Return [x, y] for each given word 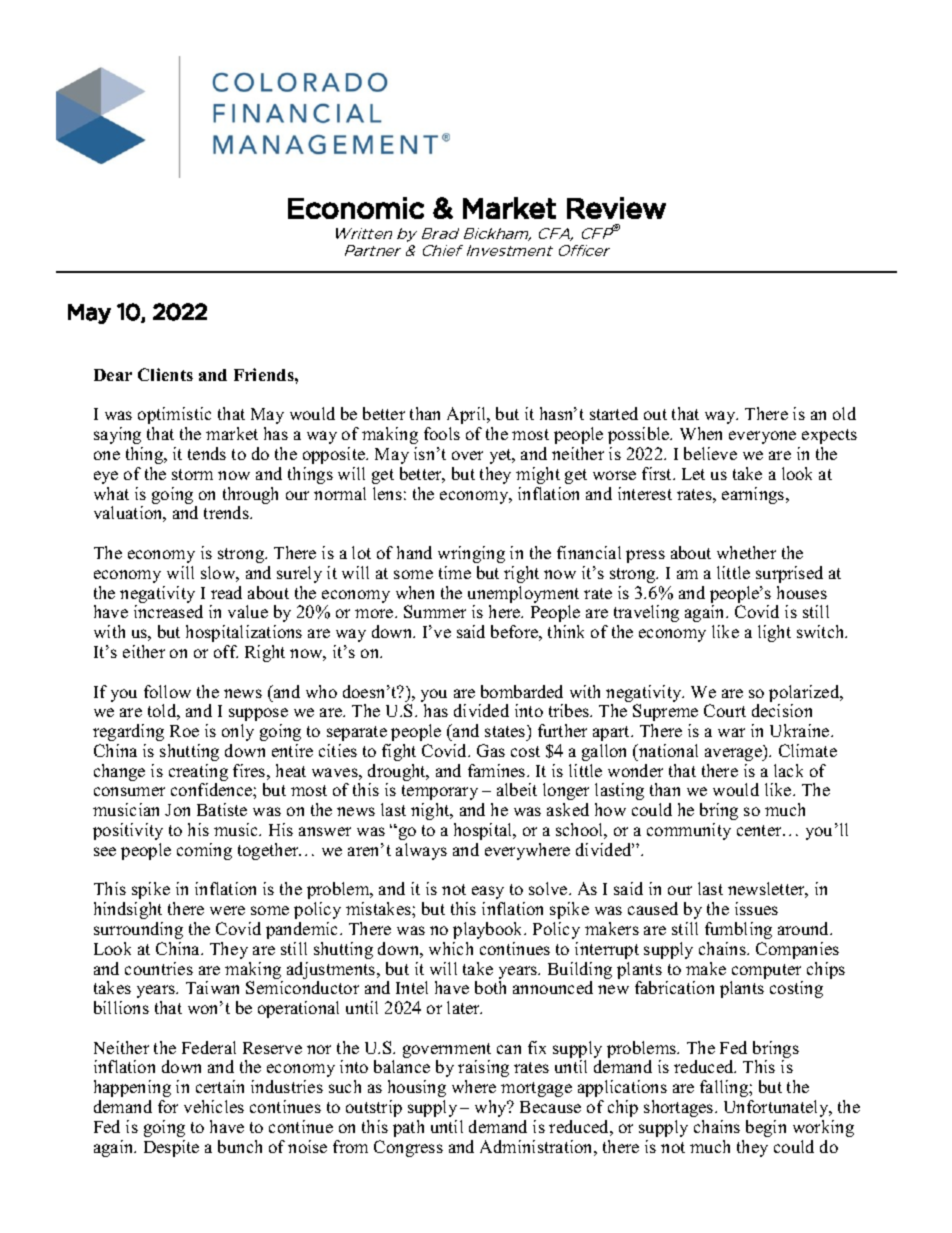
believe [710, 453]
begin [766, 1128]
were [227, 910]
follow [167, 691]
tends [207, 453]
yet [502, 456]
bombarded [522, 691]
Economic [356, 208]
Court [725, 710]
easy [488, 892]
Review [616, 208]
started [614, 413]
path [408, 1128]
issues [756, 908]
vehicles [214, 1106]
